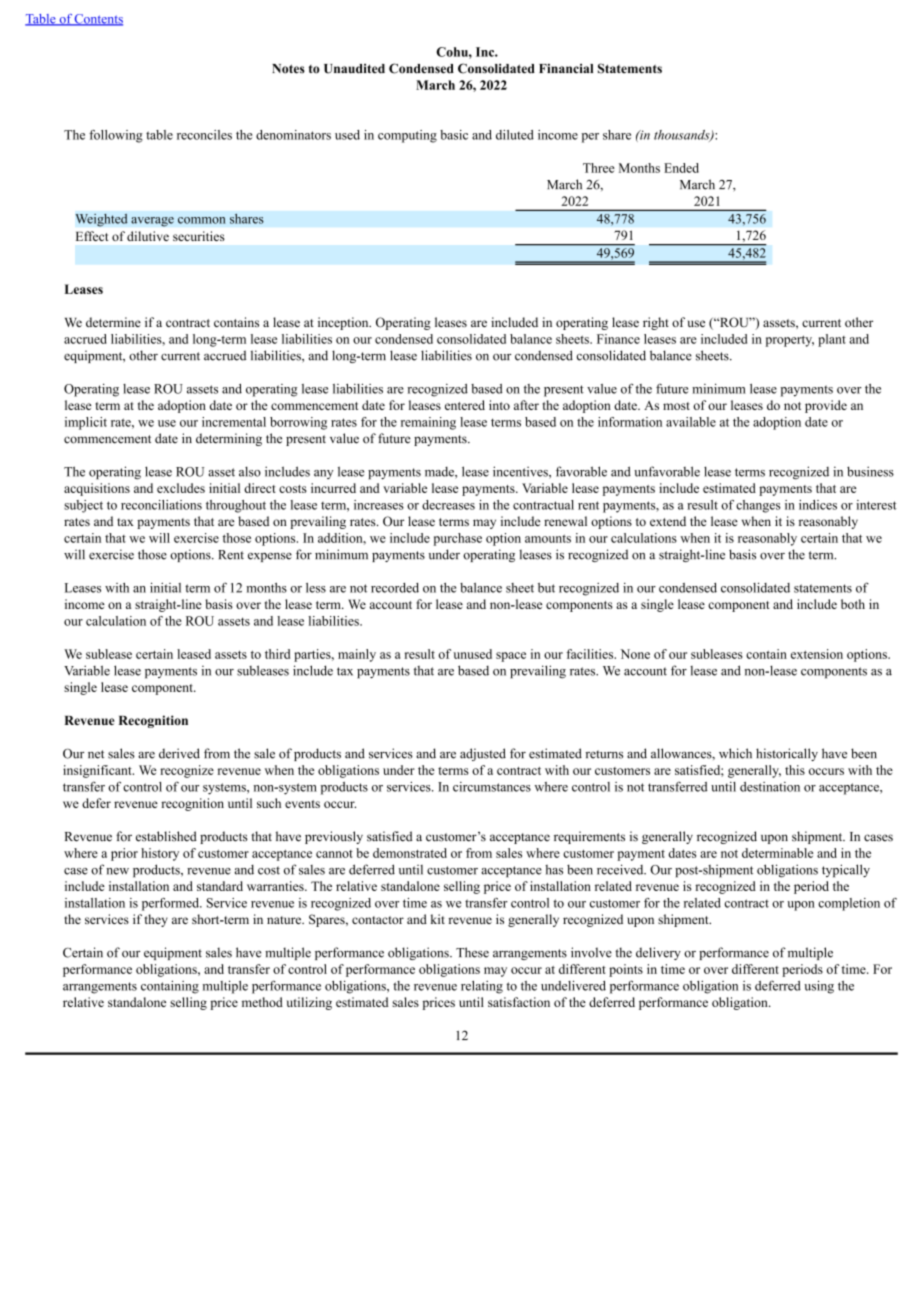  Describe the element at coordinates (98, 20) in the screenshot. I see `Contents` at that location.
